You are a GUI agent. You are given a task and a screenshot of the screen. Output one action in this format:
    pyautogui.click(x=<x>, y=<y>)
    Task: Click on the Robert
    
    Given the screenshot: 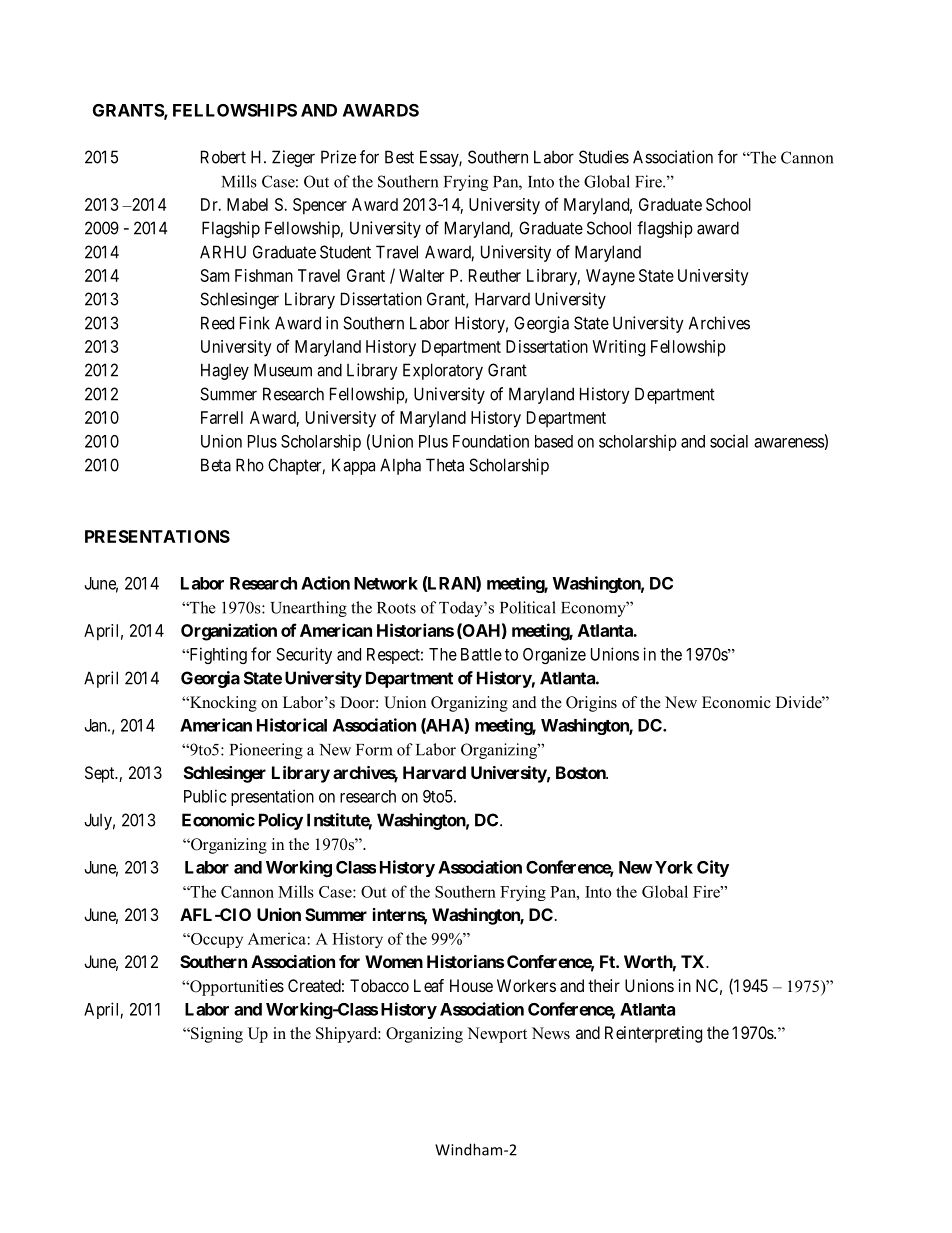 What is the action you would take?
    pyautogui.click(x=223, y=157)
